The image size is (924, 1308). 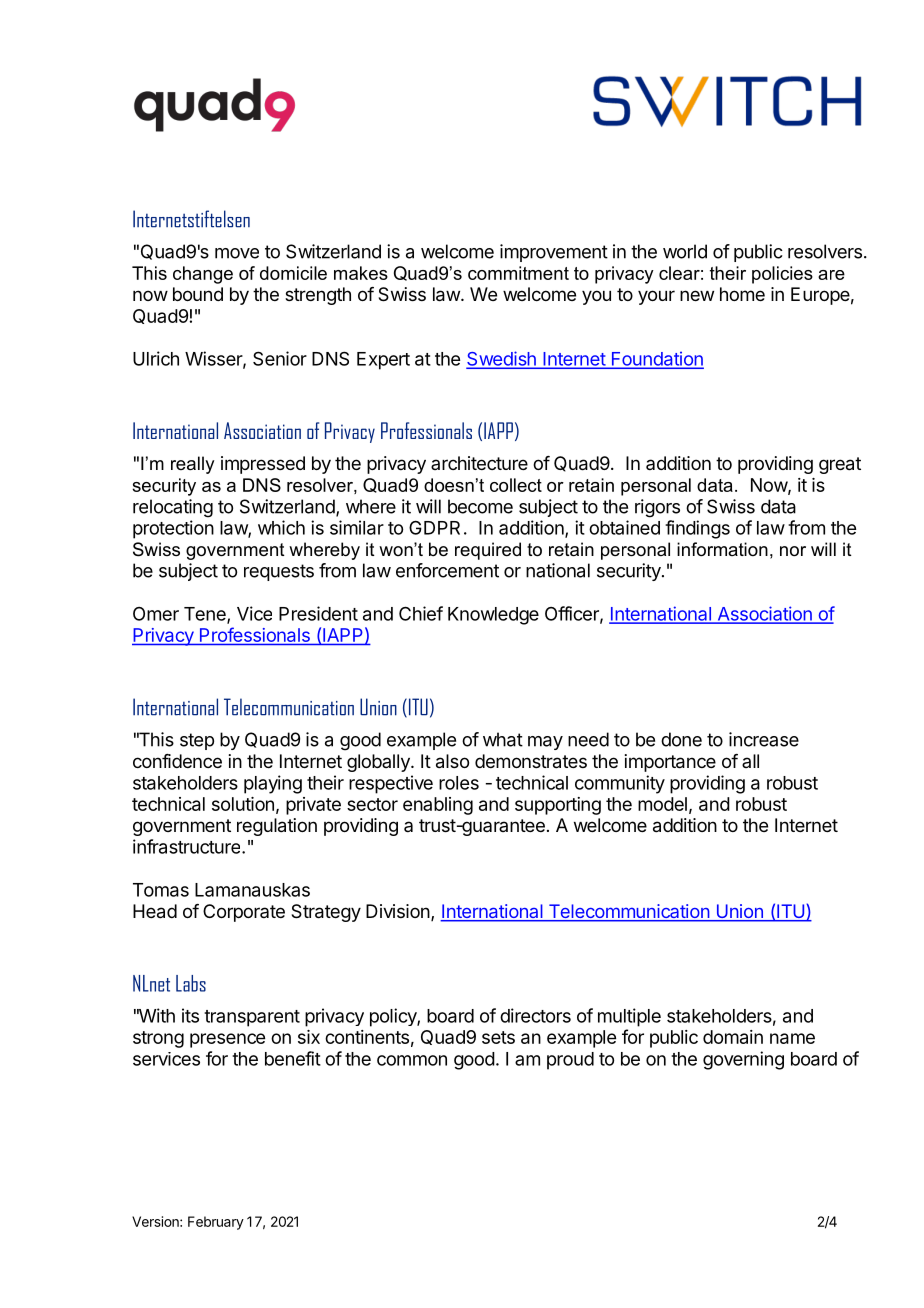 I want to click on Knowledge, so click(x=493, y=616).
